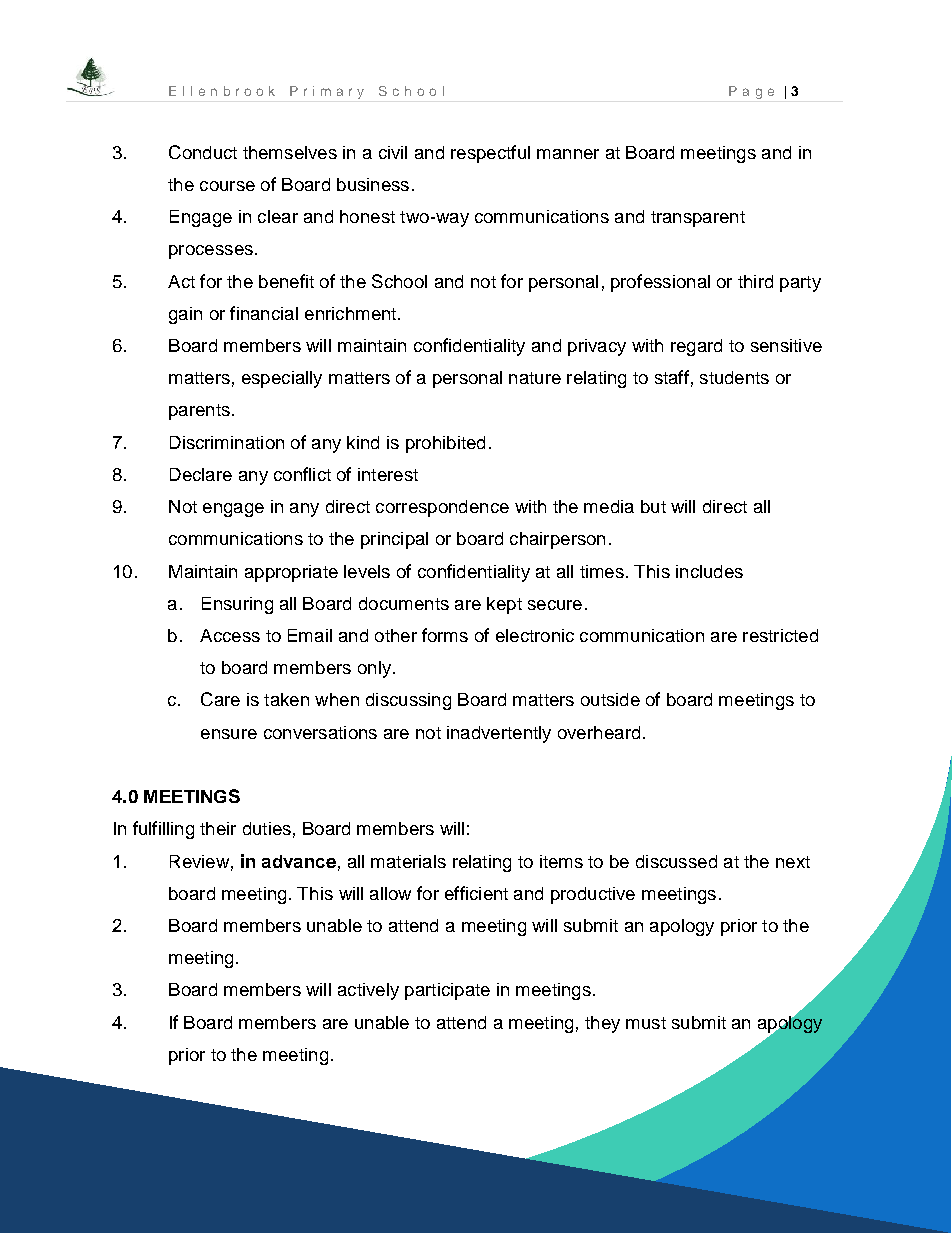  I want to click on course, so click(227, 186).
